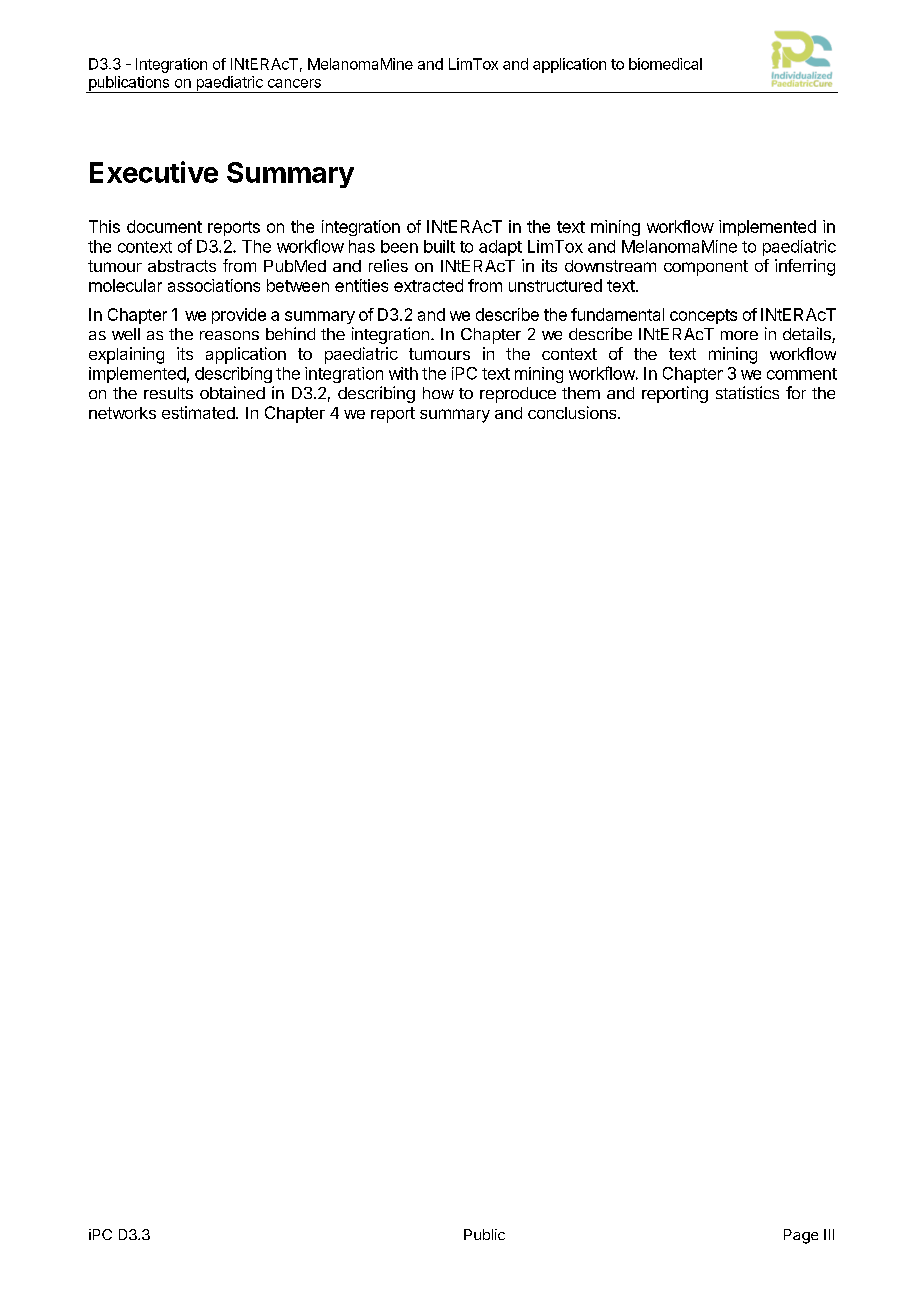 This document has height=1308, width=924. I want to click on biomedical, so click(665, 64).
